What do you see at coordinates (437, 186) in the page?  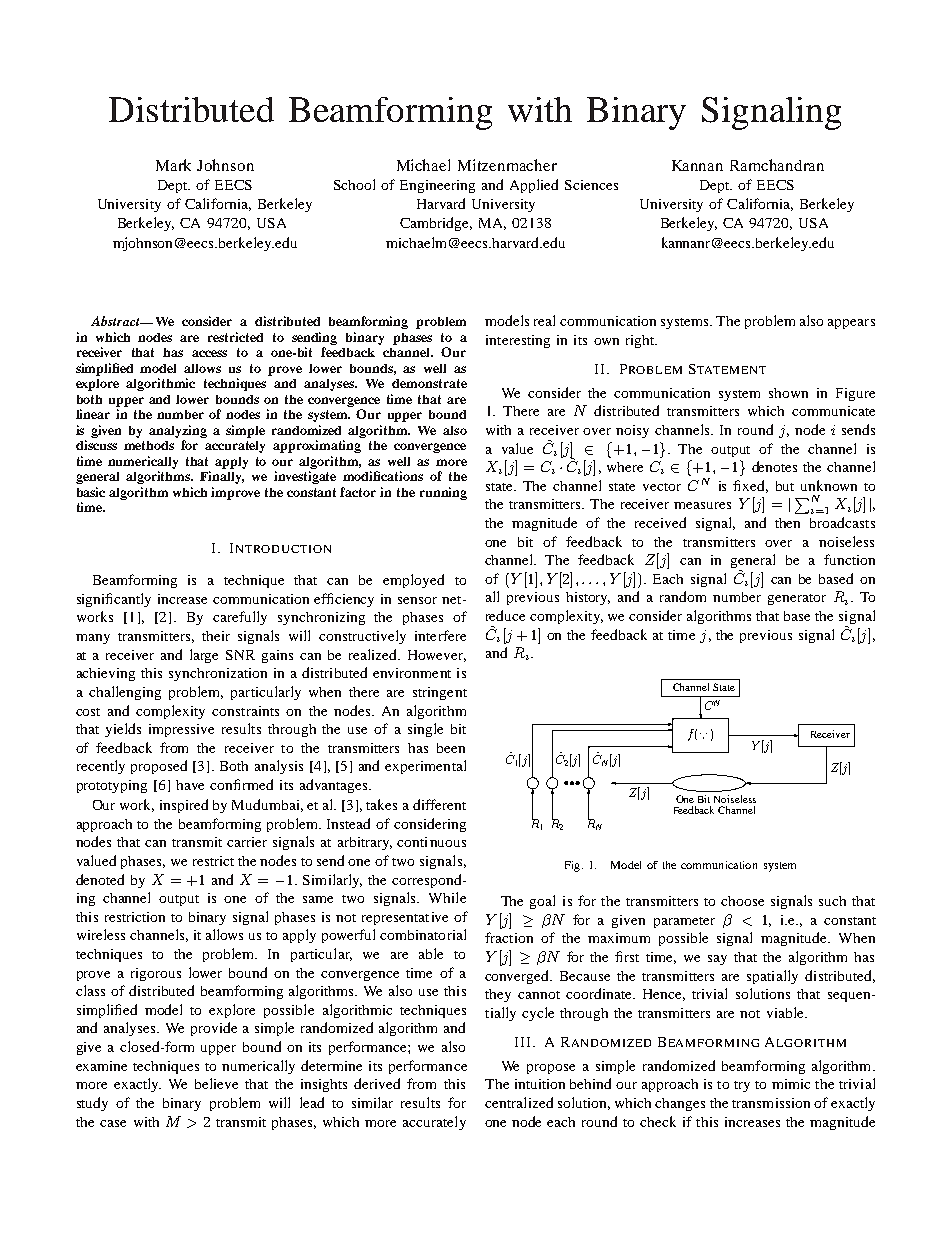 I see `Engineering` at bounding box center [437, 186].
